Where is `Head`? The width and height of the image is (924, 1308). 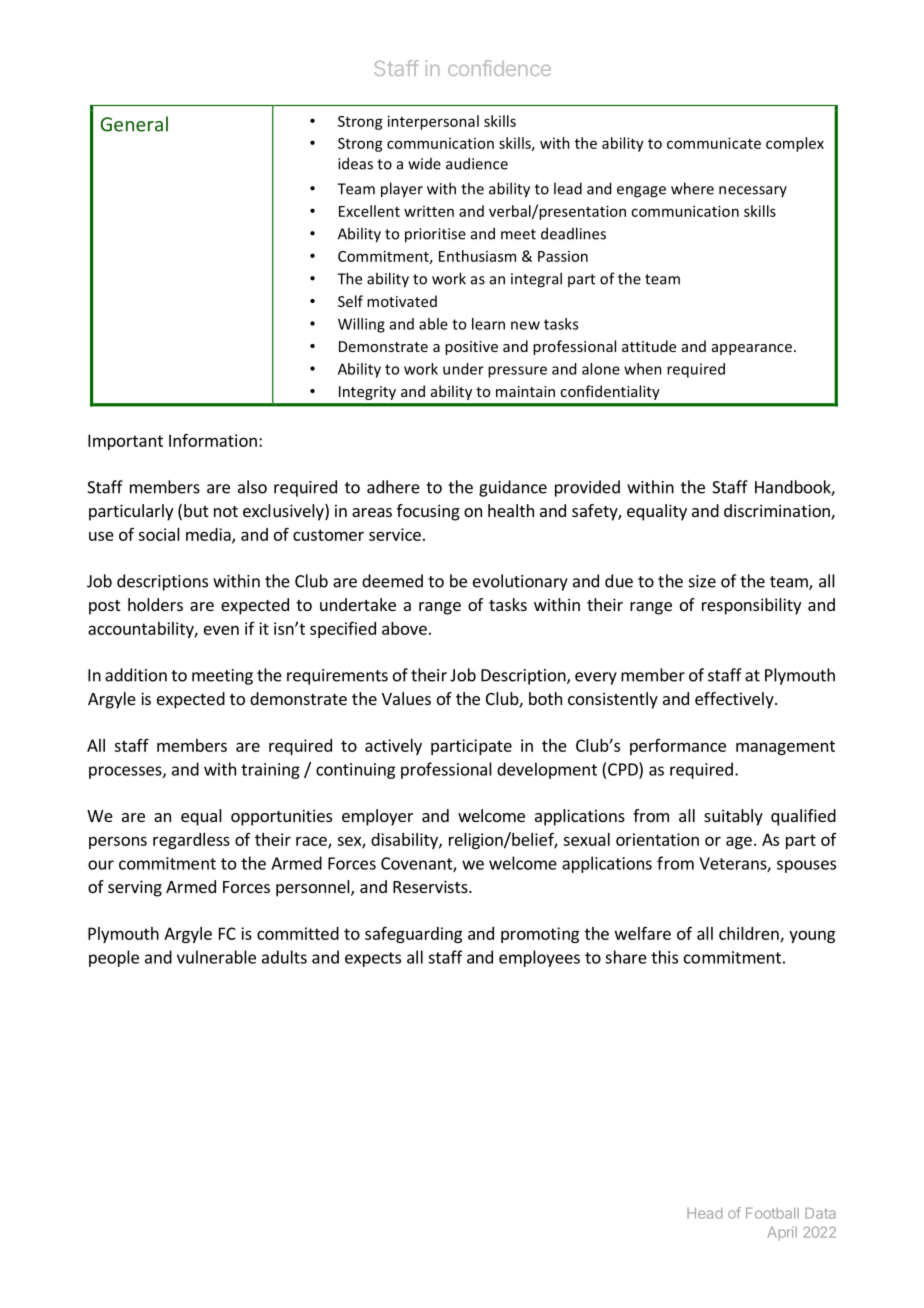 Head is located at coordinates (705, 1213).
